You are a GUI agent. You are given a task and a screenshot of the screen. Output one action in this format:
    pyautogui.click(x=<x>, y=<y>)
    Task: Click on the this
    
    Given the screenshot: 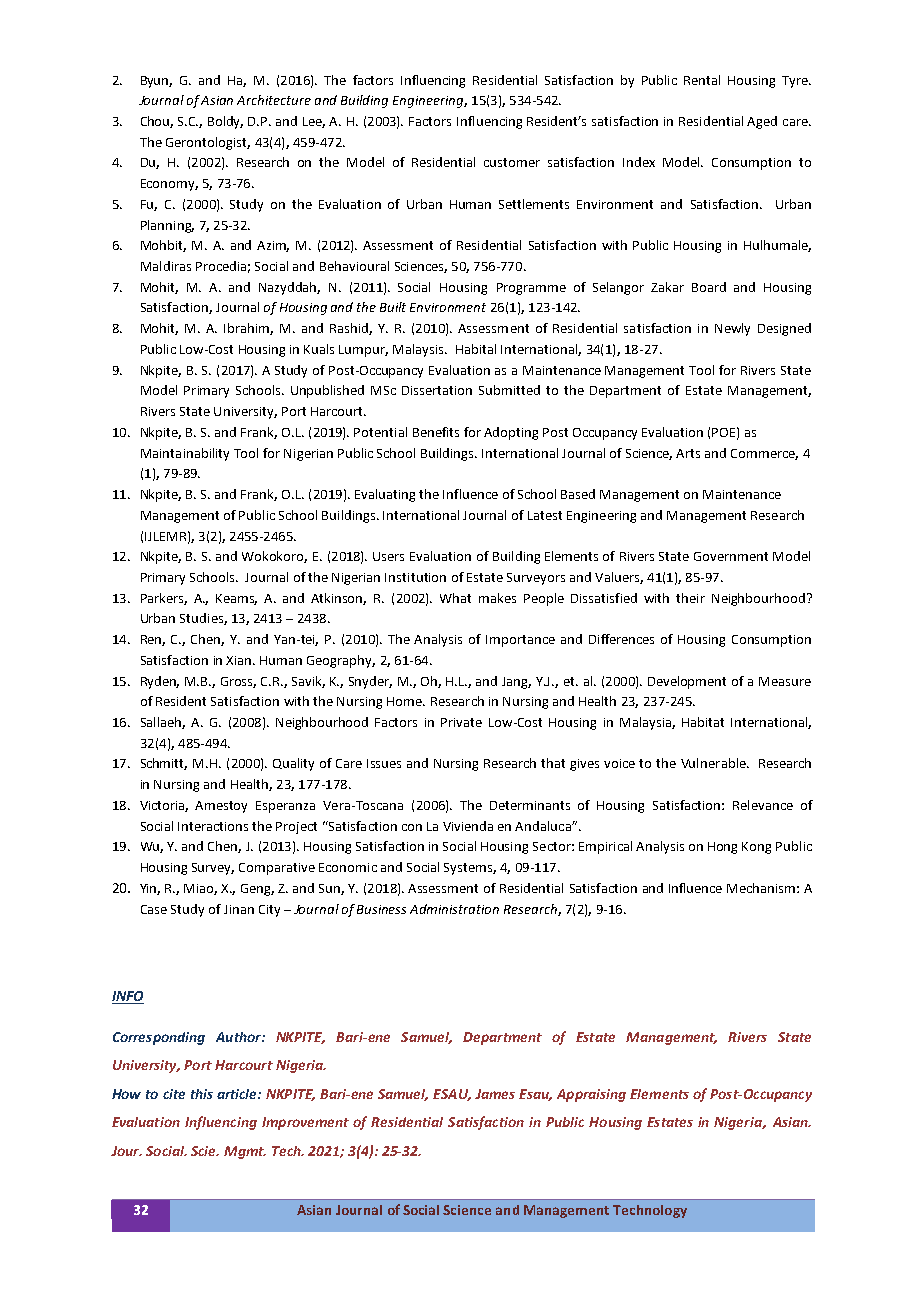 What is the action you would take?
    pyautogui.click(x=202, y=1094)
